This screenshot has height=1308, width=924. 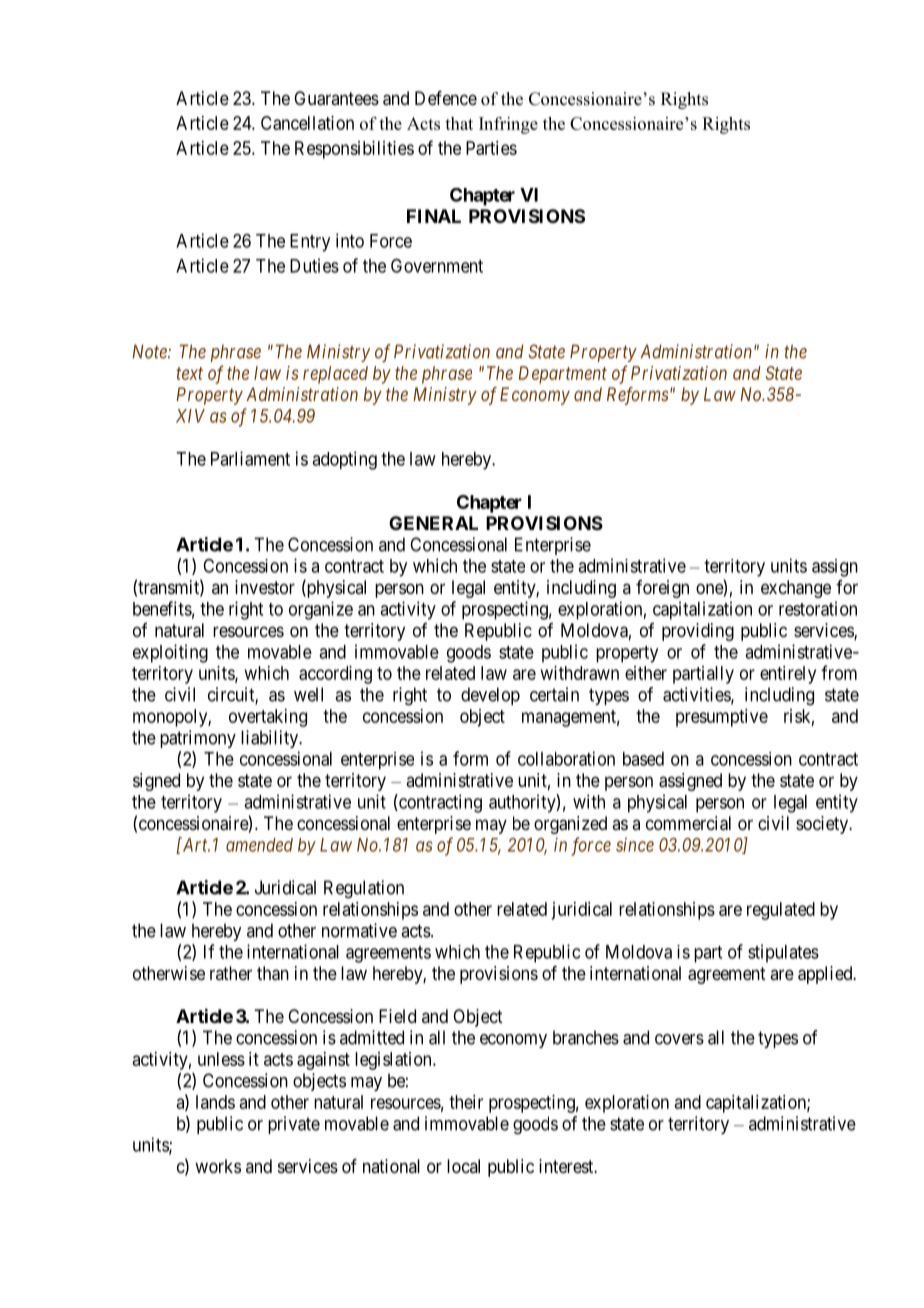 I want to click on that, so click(x=459, y=123).
